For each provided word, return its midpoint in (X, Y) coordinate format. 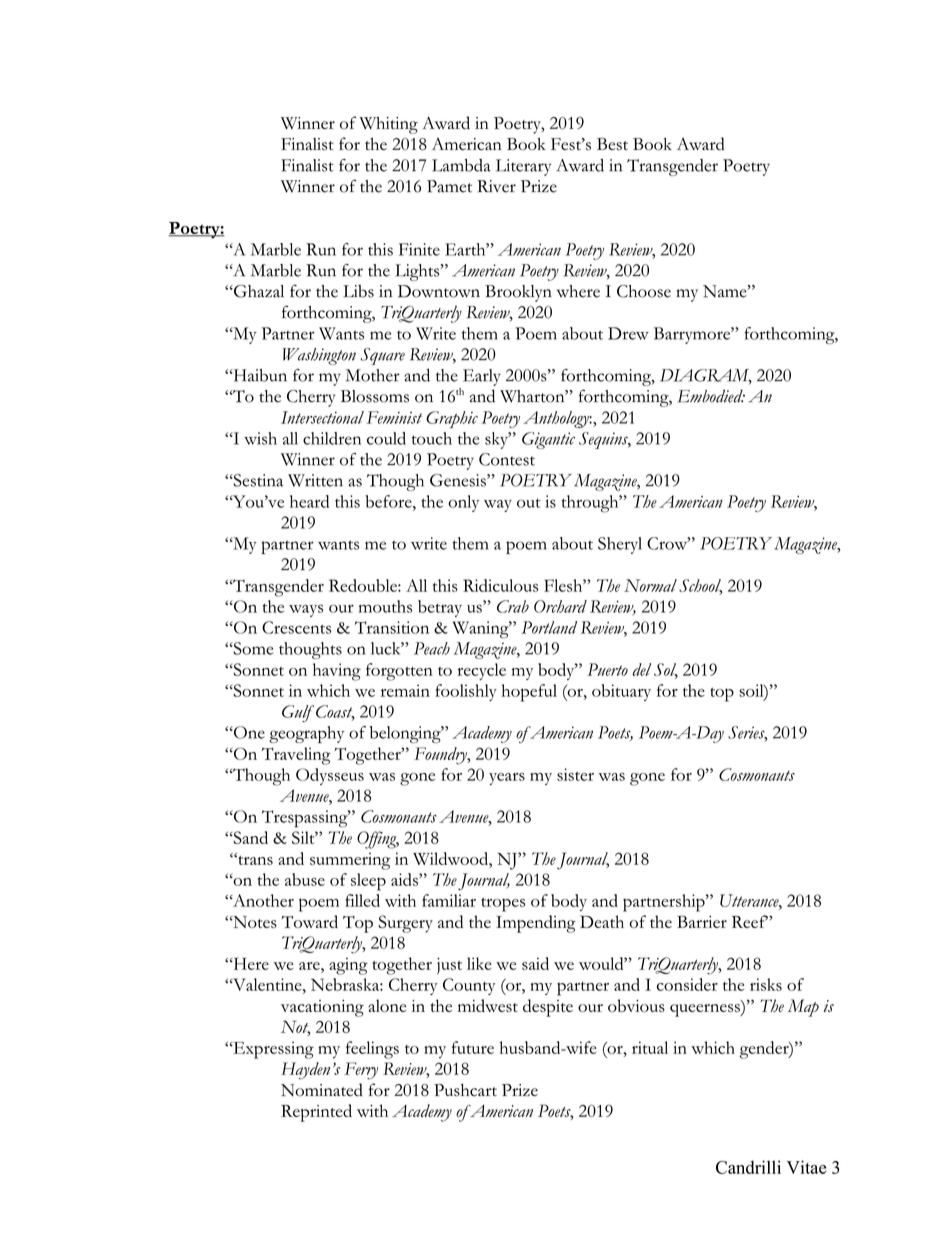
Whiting (388, 125)
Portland (549, 627)
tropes (503, 905)
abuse (305, 879)
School (700, 586)
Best (612, 144)
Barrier (702, 922)
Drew (628, 333)
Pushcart (465, 1090)
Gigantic (548, 440)
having (337, 672)
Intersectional (322, 417)
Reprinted (316, 1113)
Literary (523, 167)
